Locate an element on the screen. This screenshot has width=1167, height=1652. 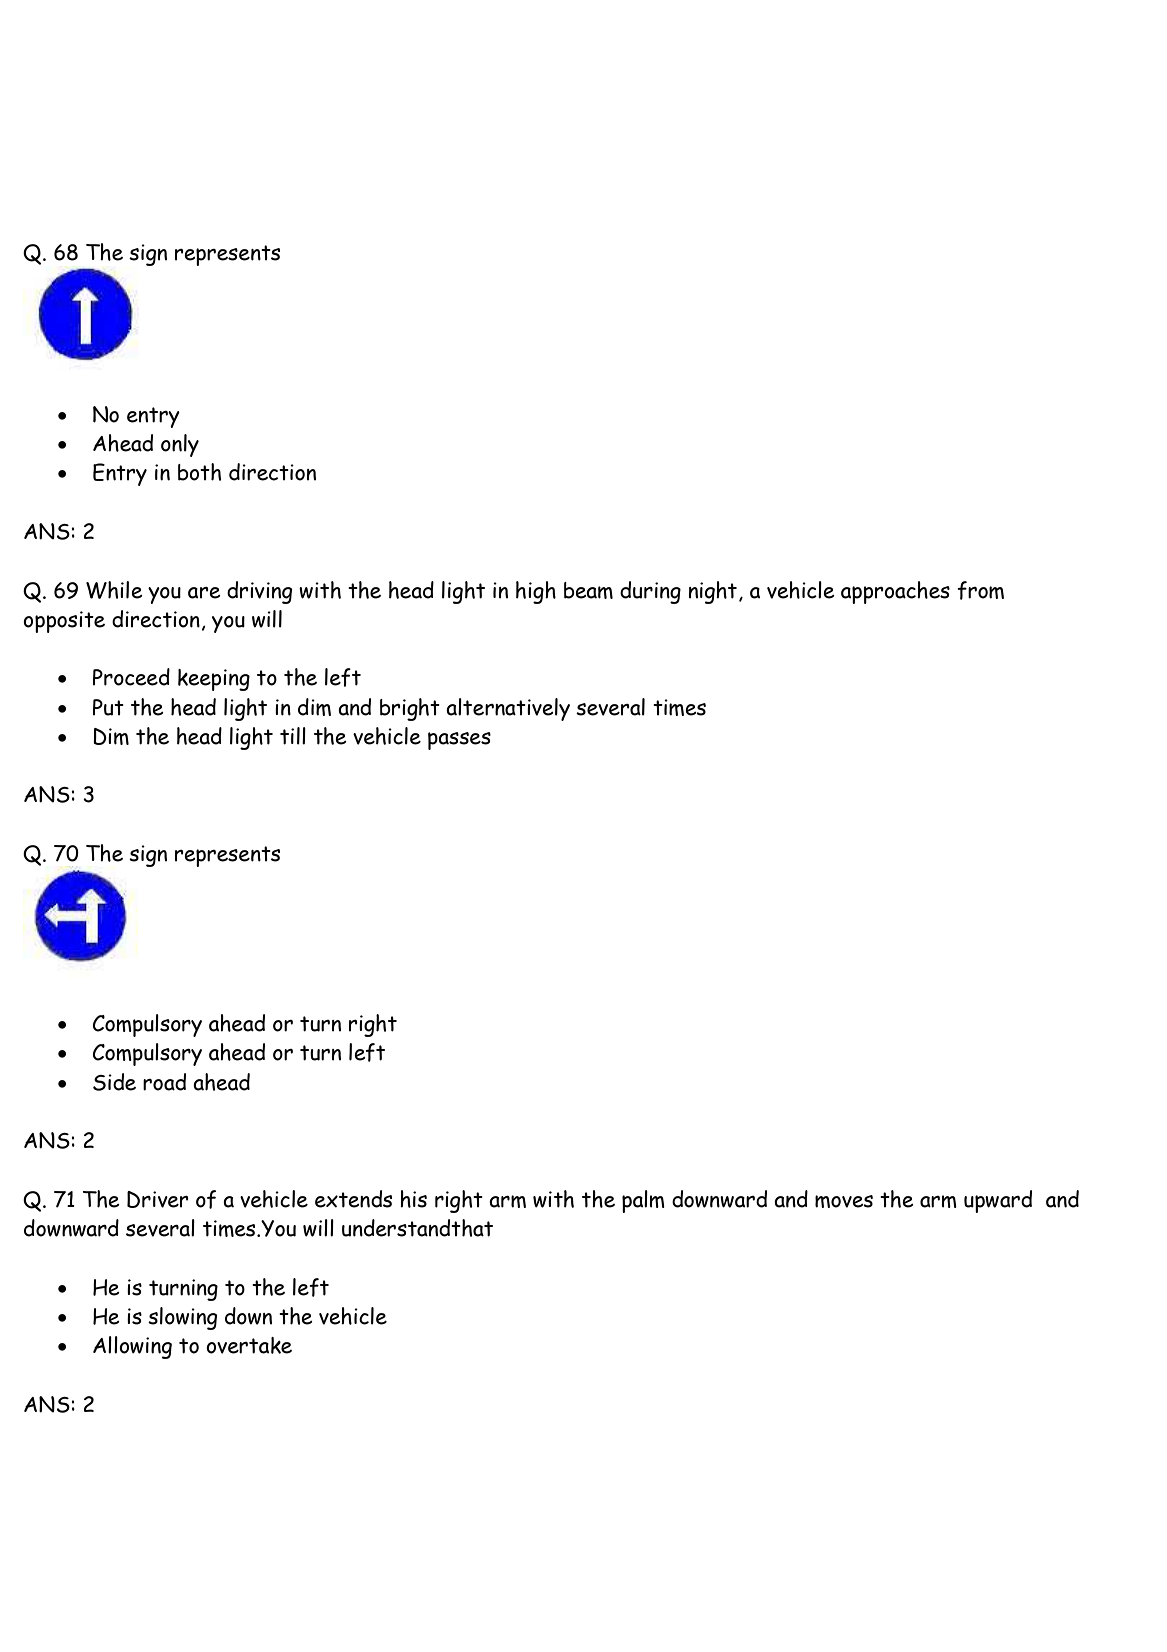
passes is located at coordinates (459, 741).
